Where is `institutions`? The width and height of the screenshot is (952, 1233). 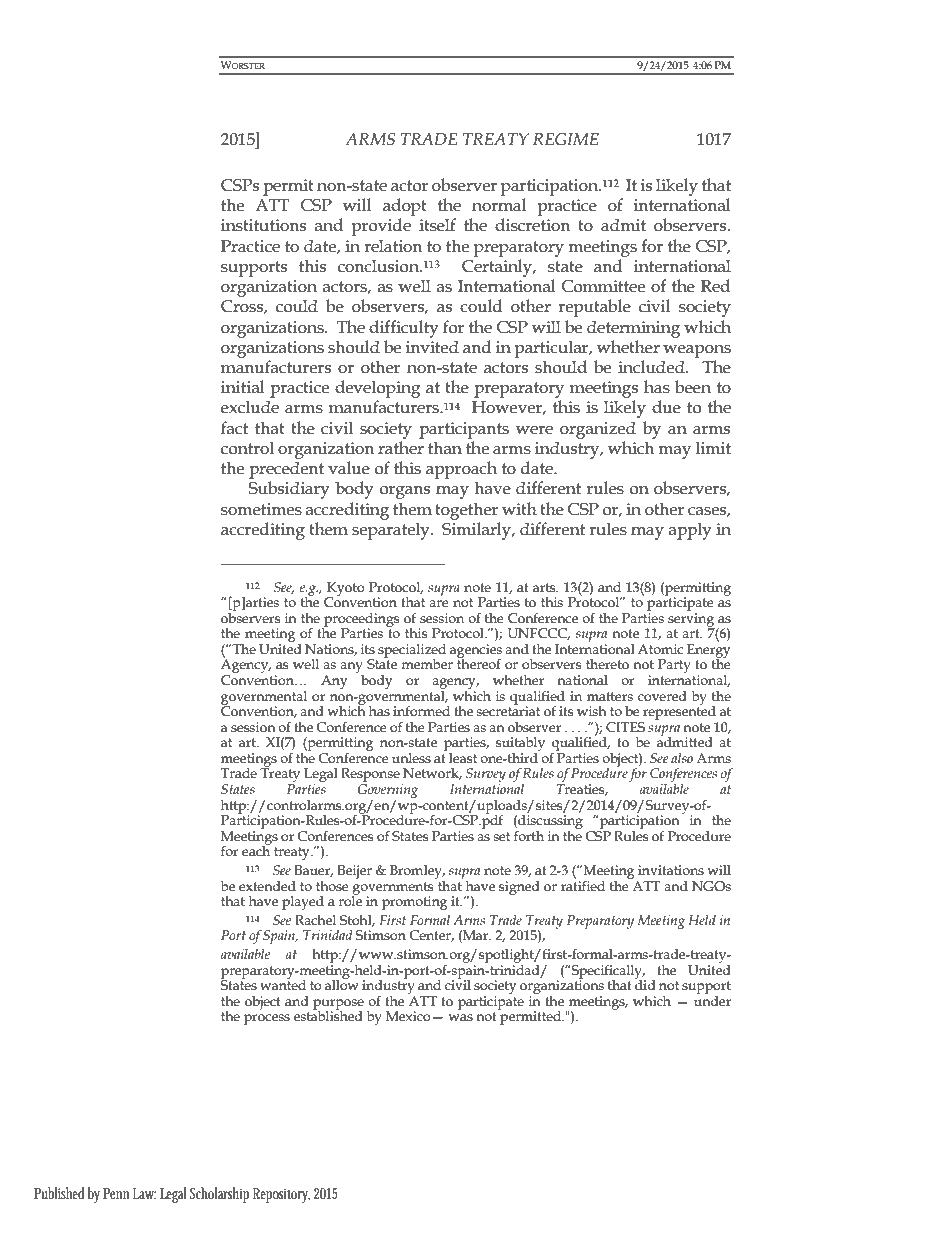
institutions is located at coordinates (263, 225).
